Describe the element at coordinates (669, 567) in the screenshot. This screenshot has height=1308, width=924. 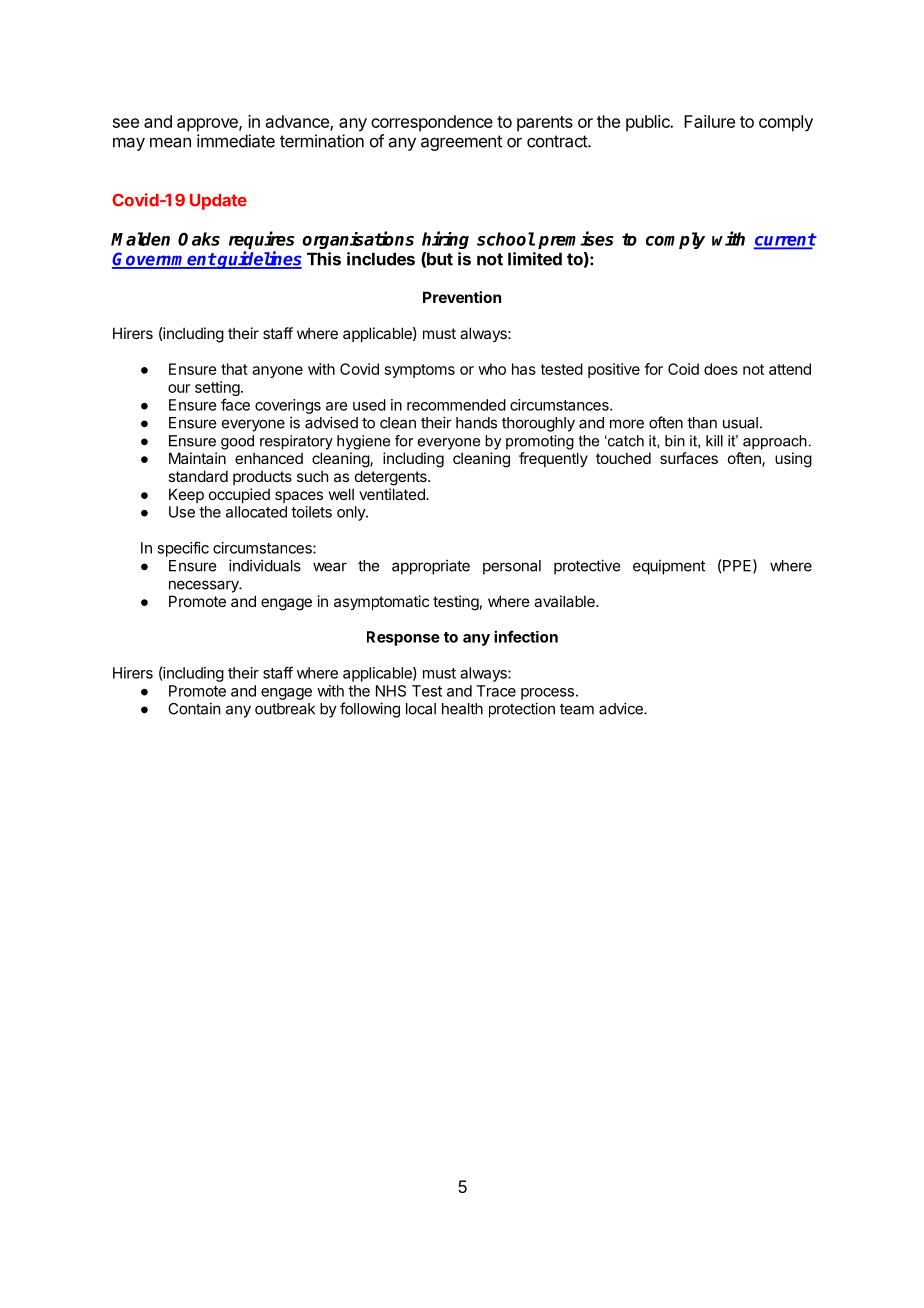
I see `equipment` at that location.
